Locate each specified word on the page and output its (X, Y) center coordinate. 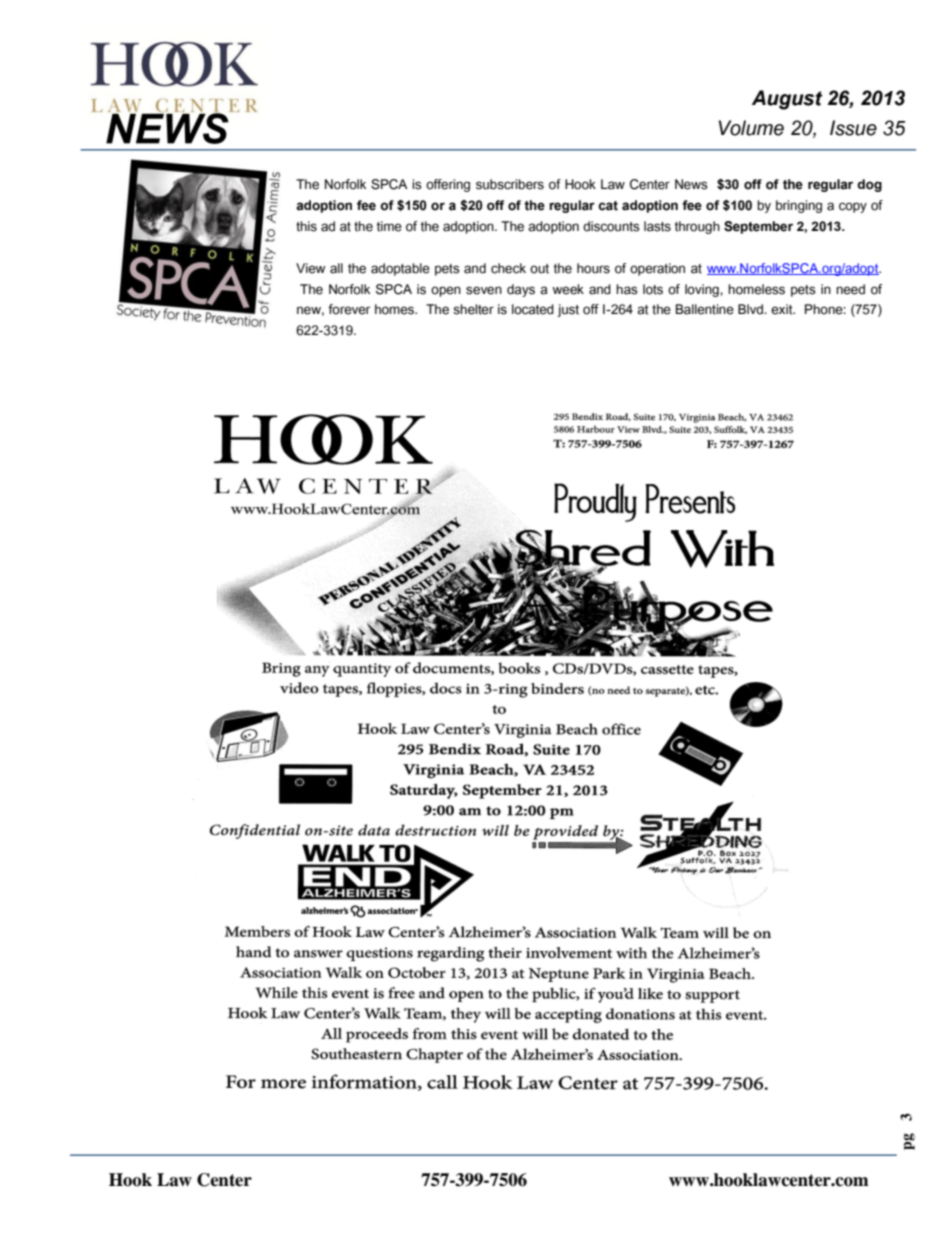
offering (448, 185)
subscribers (510, 184)
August (787, 100)
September (758, 227)
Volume (751, 128)
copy (853, 207)
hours (593, 268)
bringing (799, 206)
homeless (756, 289)
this (306, 226)
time (389, 226)
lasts (657, 226)
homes (396, 309)
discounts (611, 226)
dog (869, 185)
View (310, 268)
